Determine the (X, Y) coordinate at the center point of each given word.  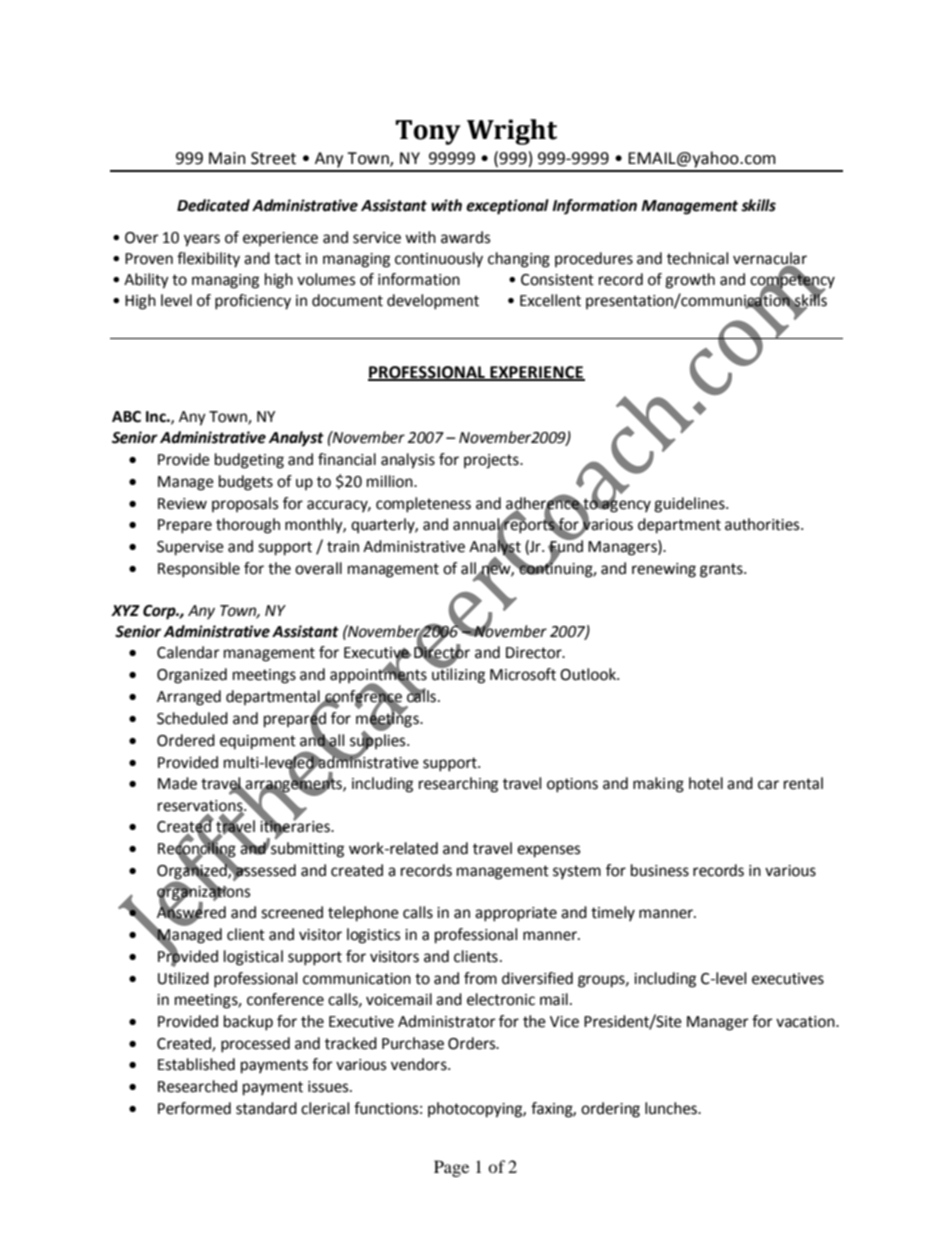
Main (227, 158)
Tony (428, 132)
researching (458, 785)
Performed (194, 1108)
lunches (672, 1108)
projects (492, 461)
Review (182, 504)
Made (177, 783)
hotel (706, 783)
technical (697, 258)
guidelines (690, 505)
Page (451, 1168)
